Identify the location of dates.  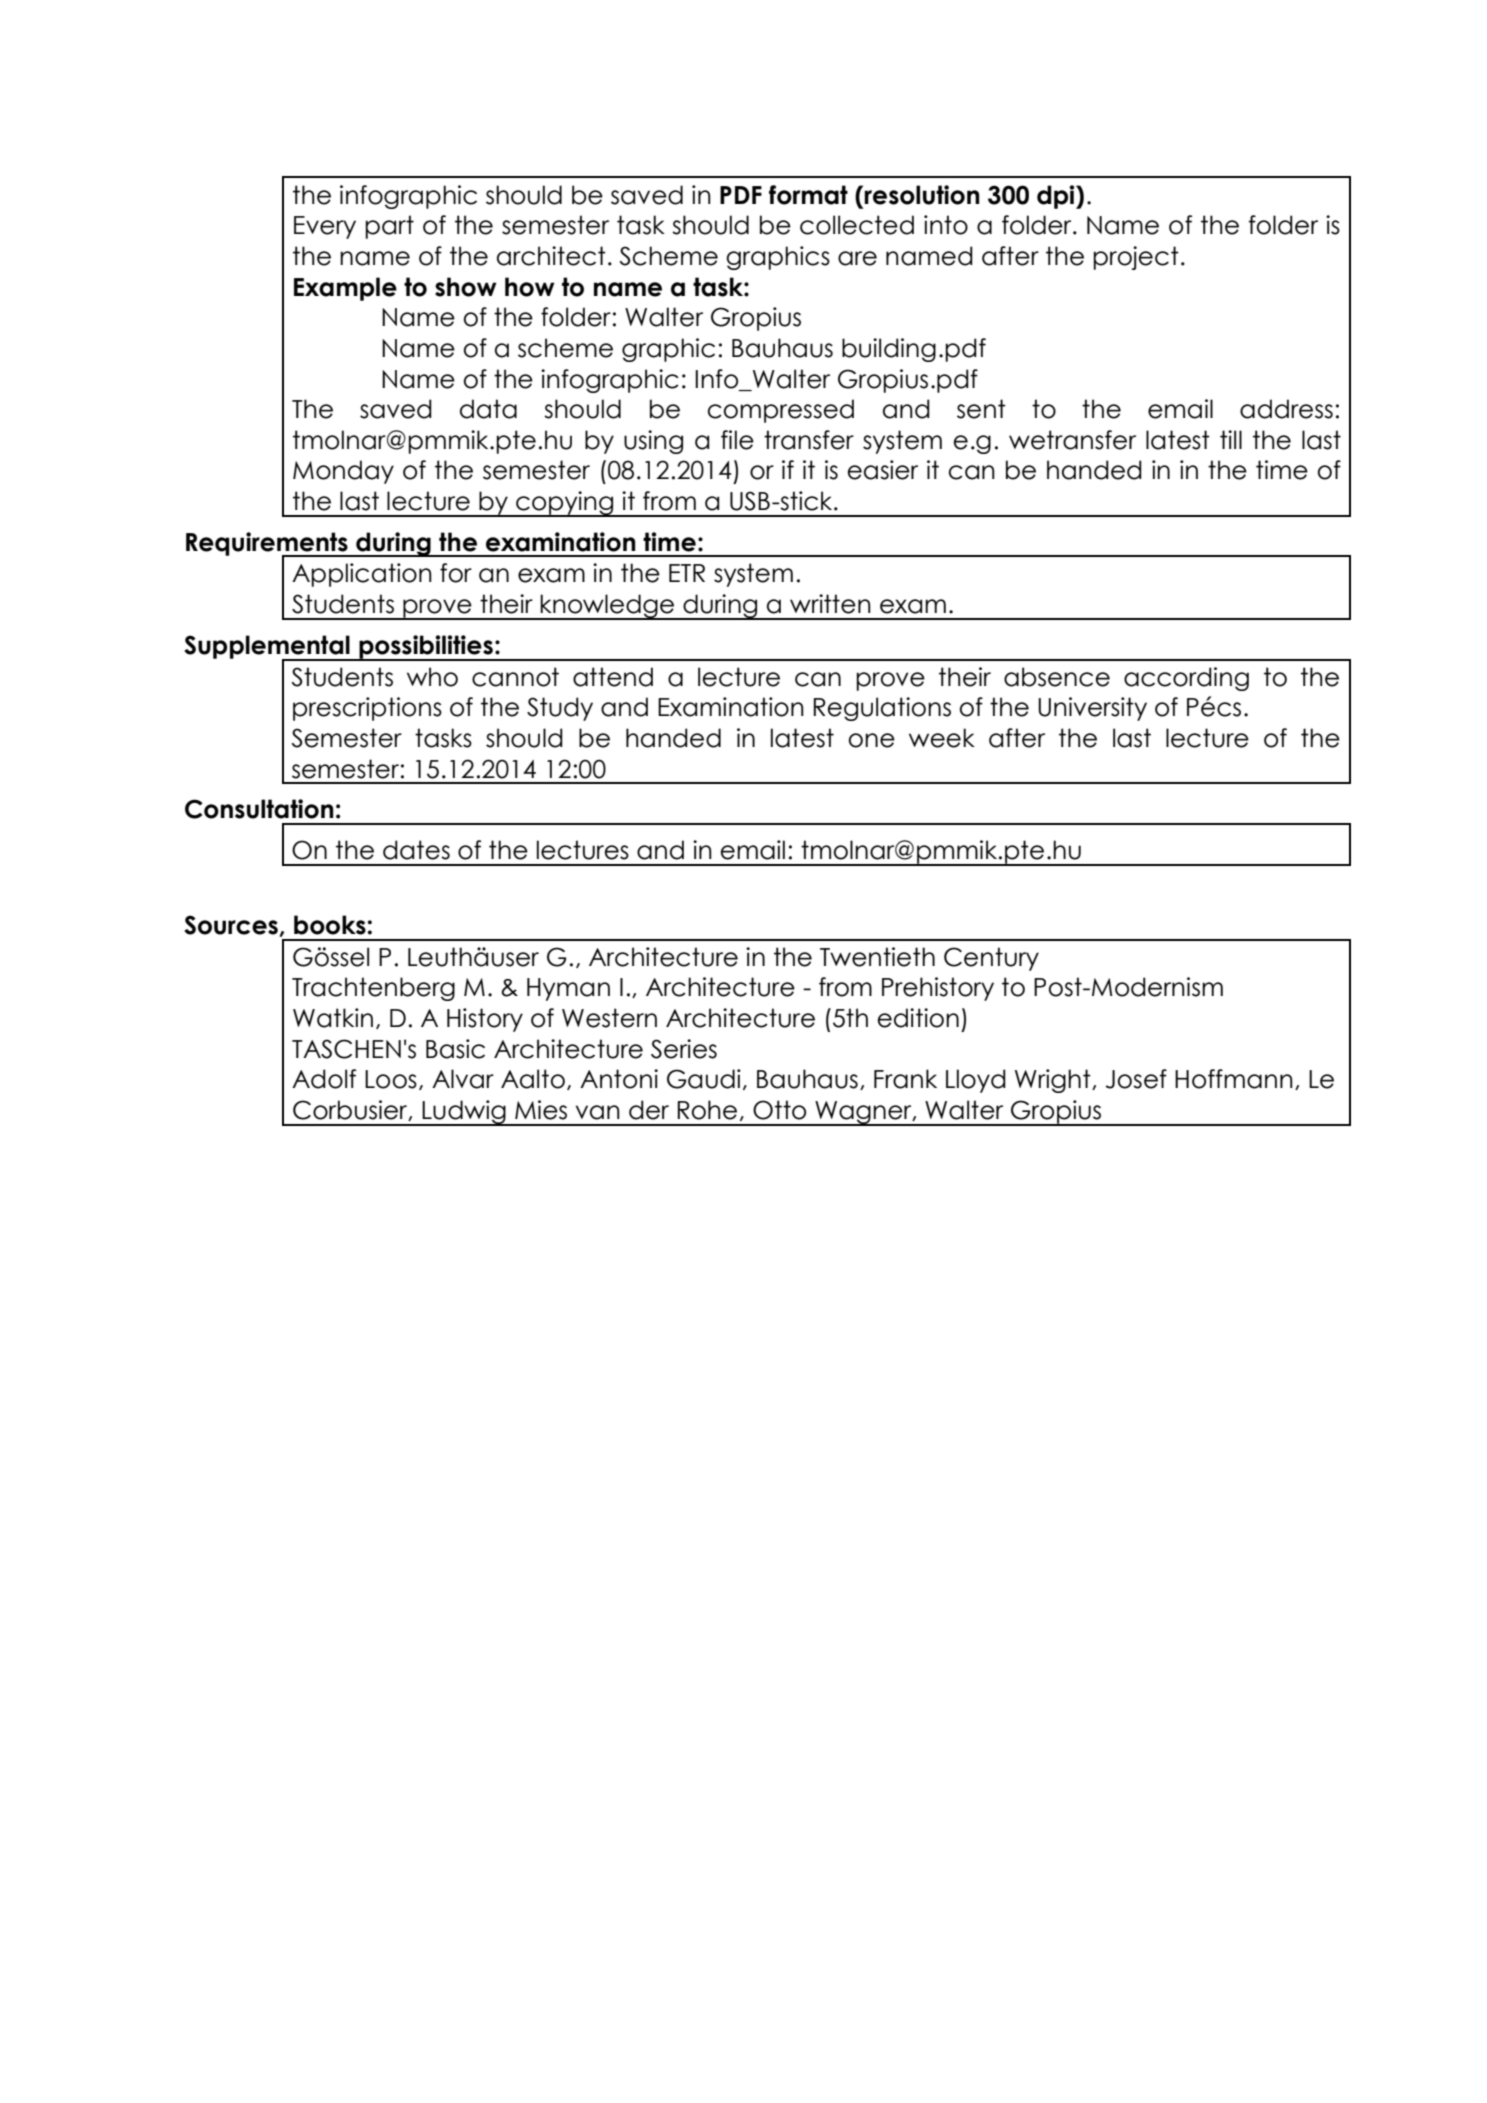
(416, 850).
